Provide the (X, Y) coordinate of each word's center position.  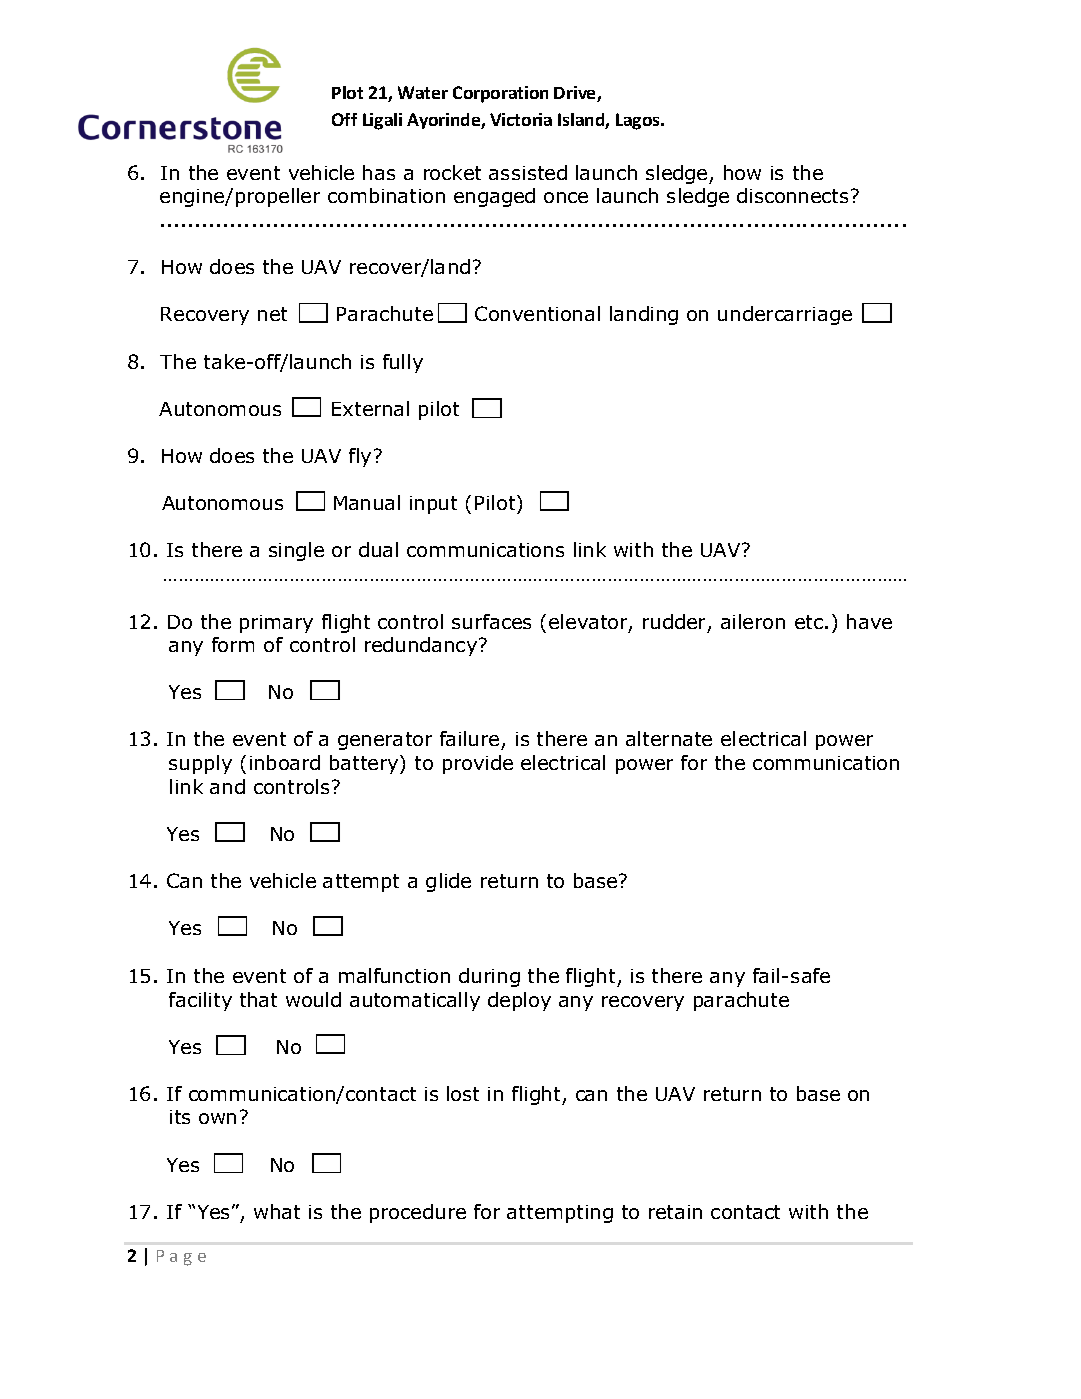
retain (675, 1212)
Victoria (521, 119)
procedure (418, 1213)
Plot (347, 92)
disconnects (792, 195)
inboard (285, 762)
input (433, 505)
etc (809, 622)
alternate (669, 738)
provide (478, 764)
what (277, 1211)
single (296, 551)
